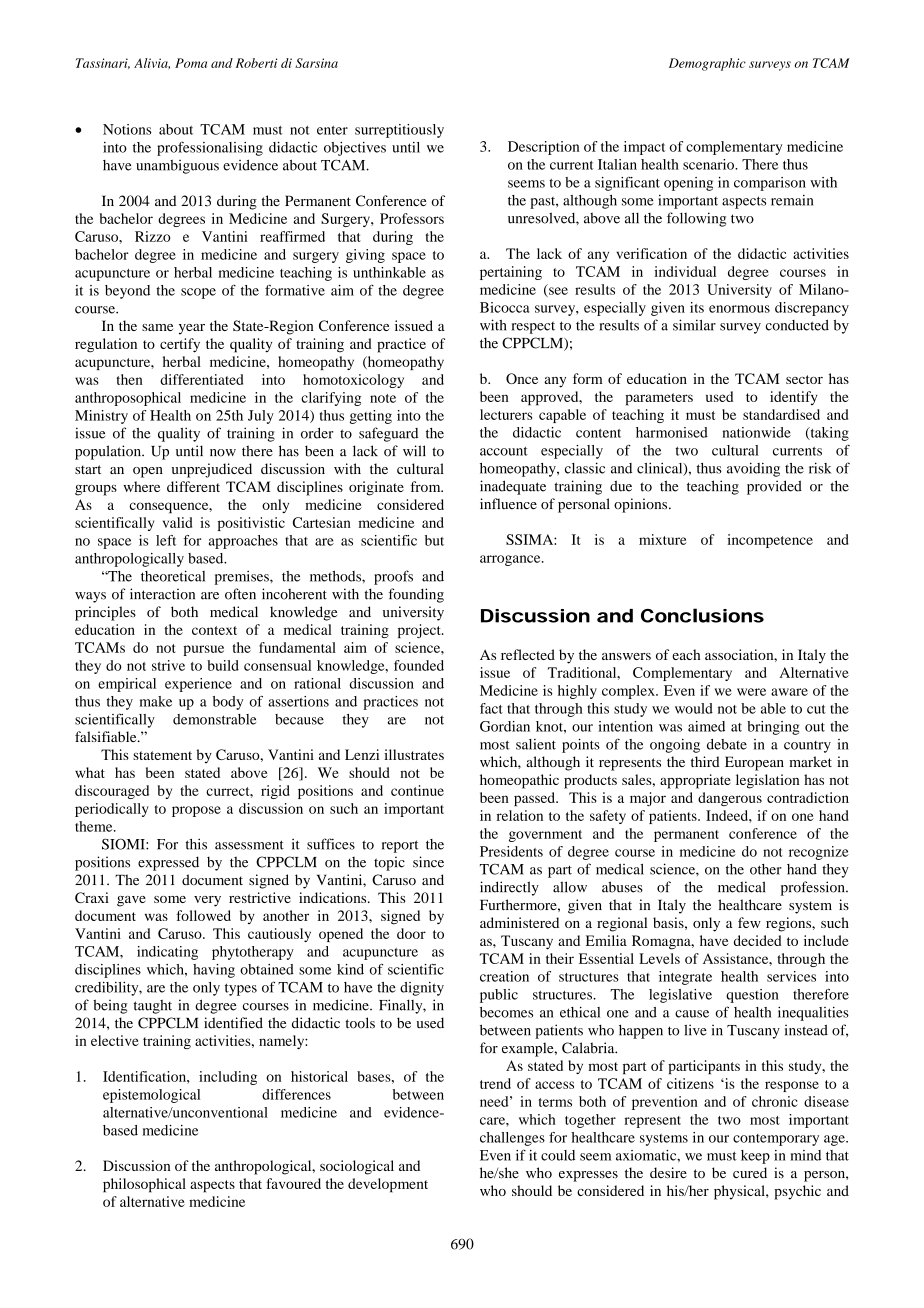 This screenshot has height=1308, width=924. What do you see at coordinates (512, 1139) in the screenshot?
I see `challenges` at bounding box center [512, 1139].
